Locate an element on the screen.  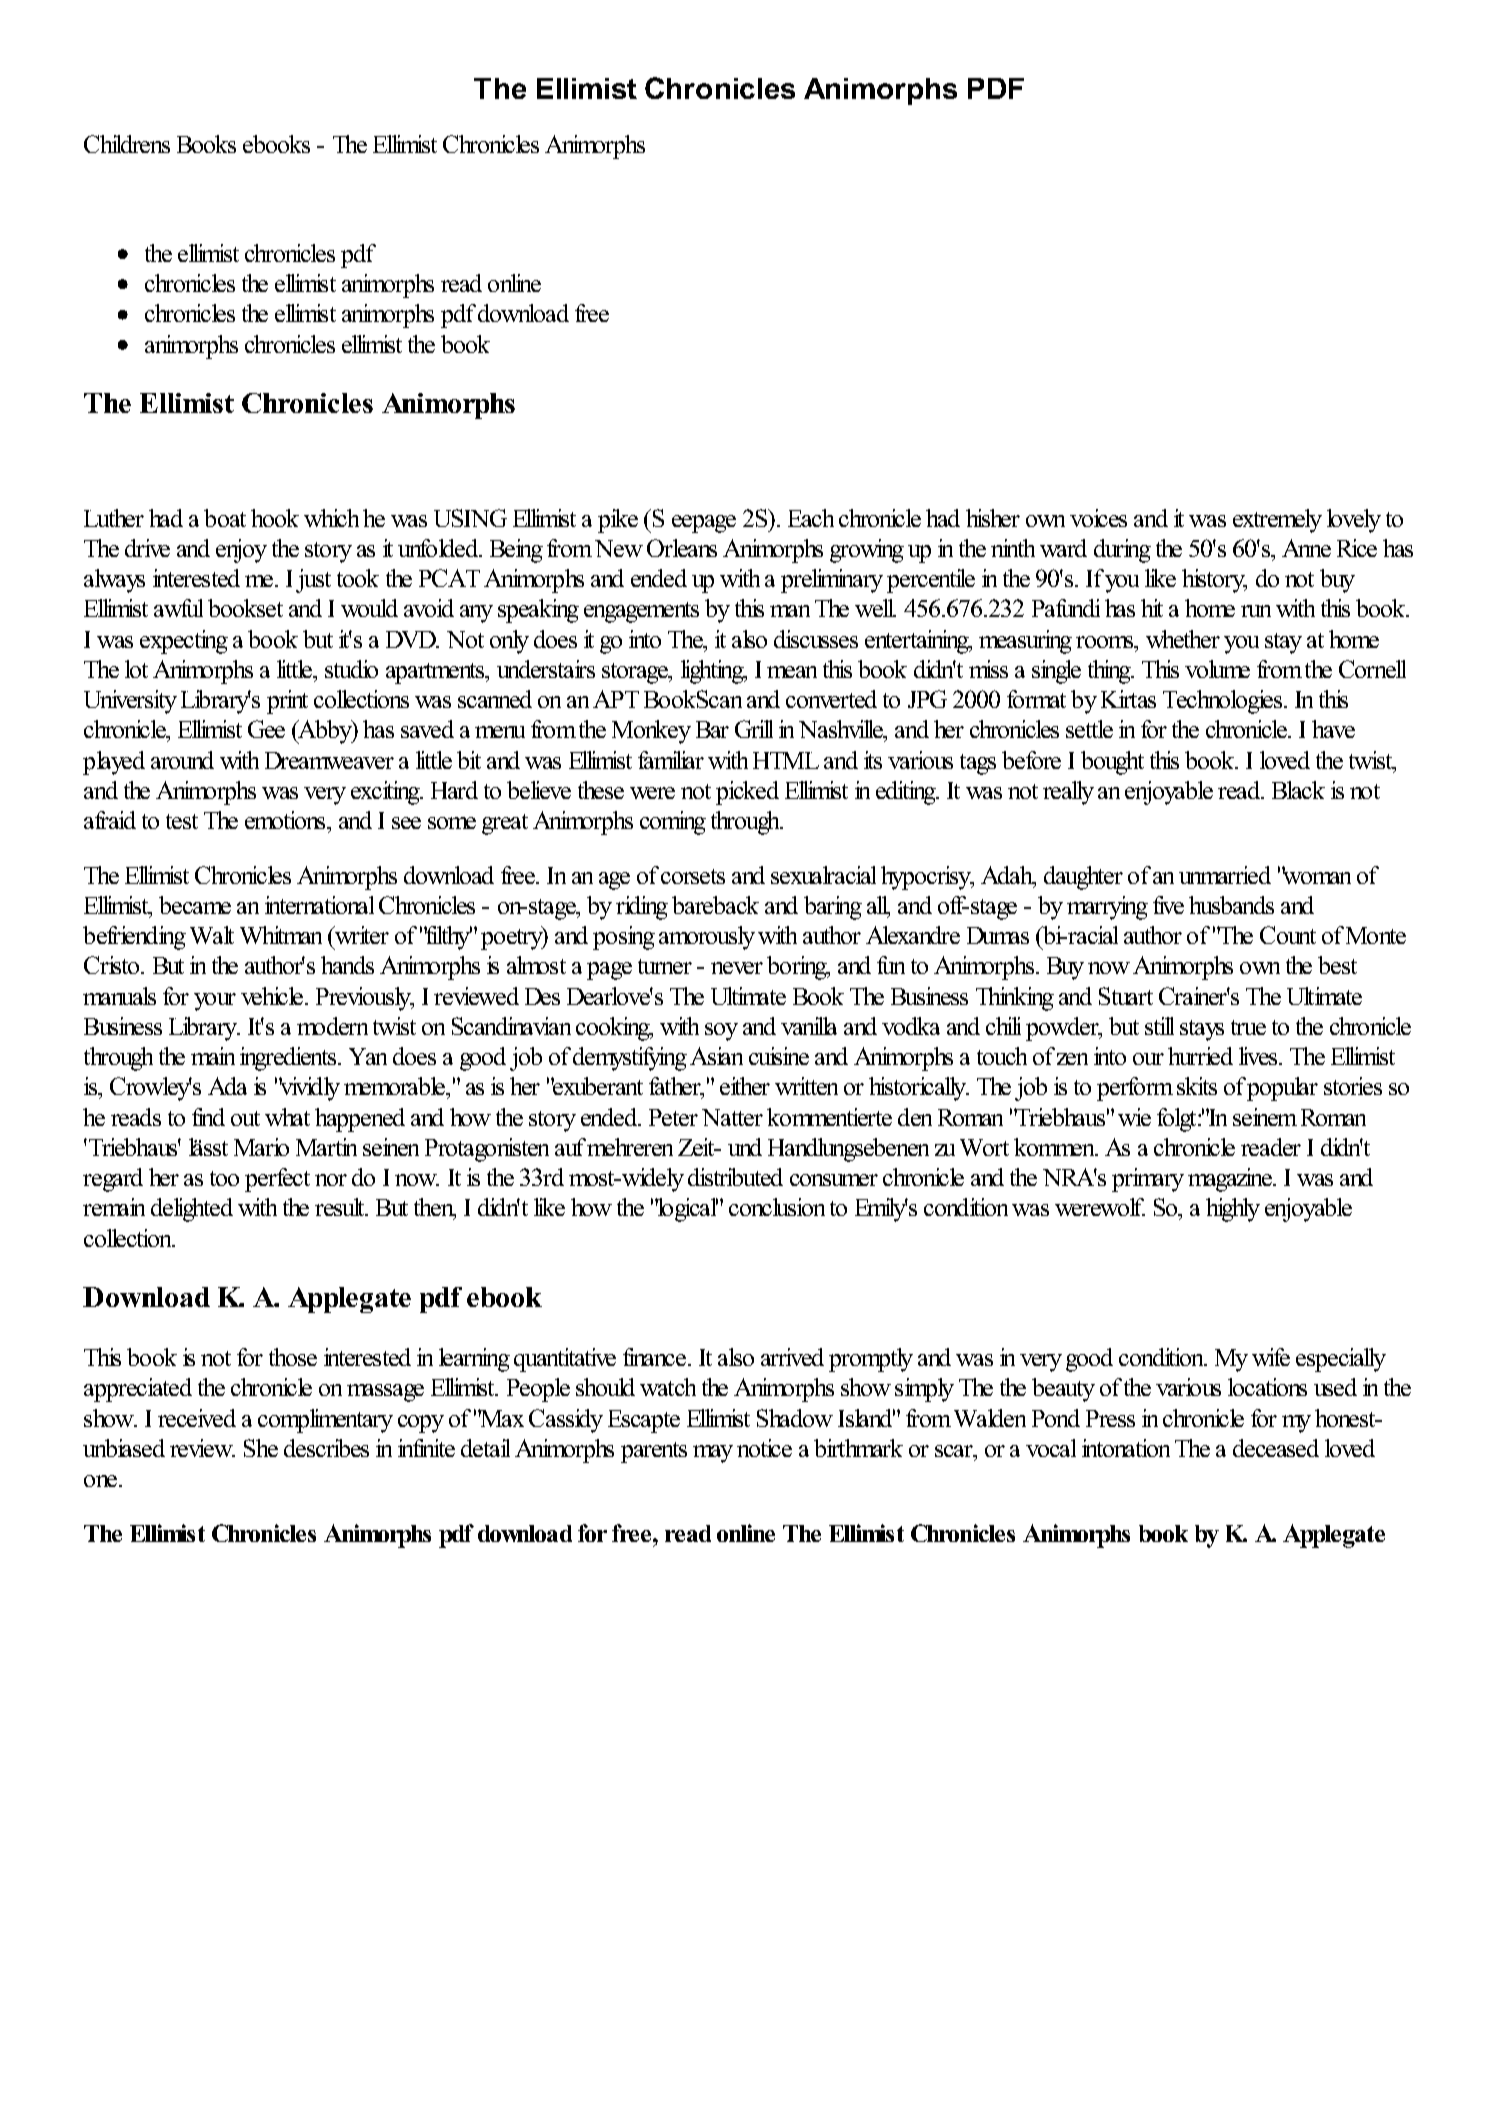
Each is located at coordinates (811, 518).
